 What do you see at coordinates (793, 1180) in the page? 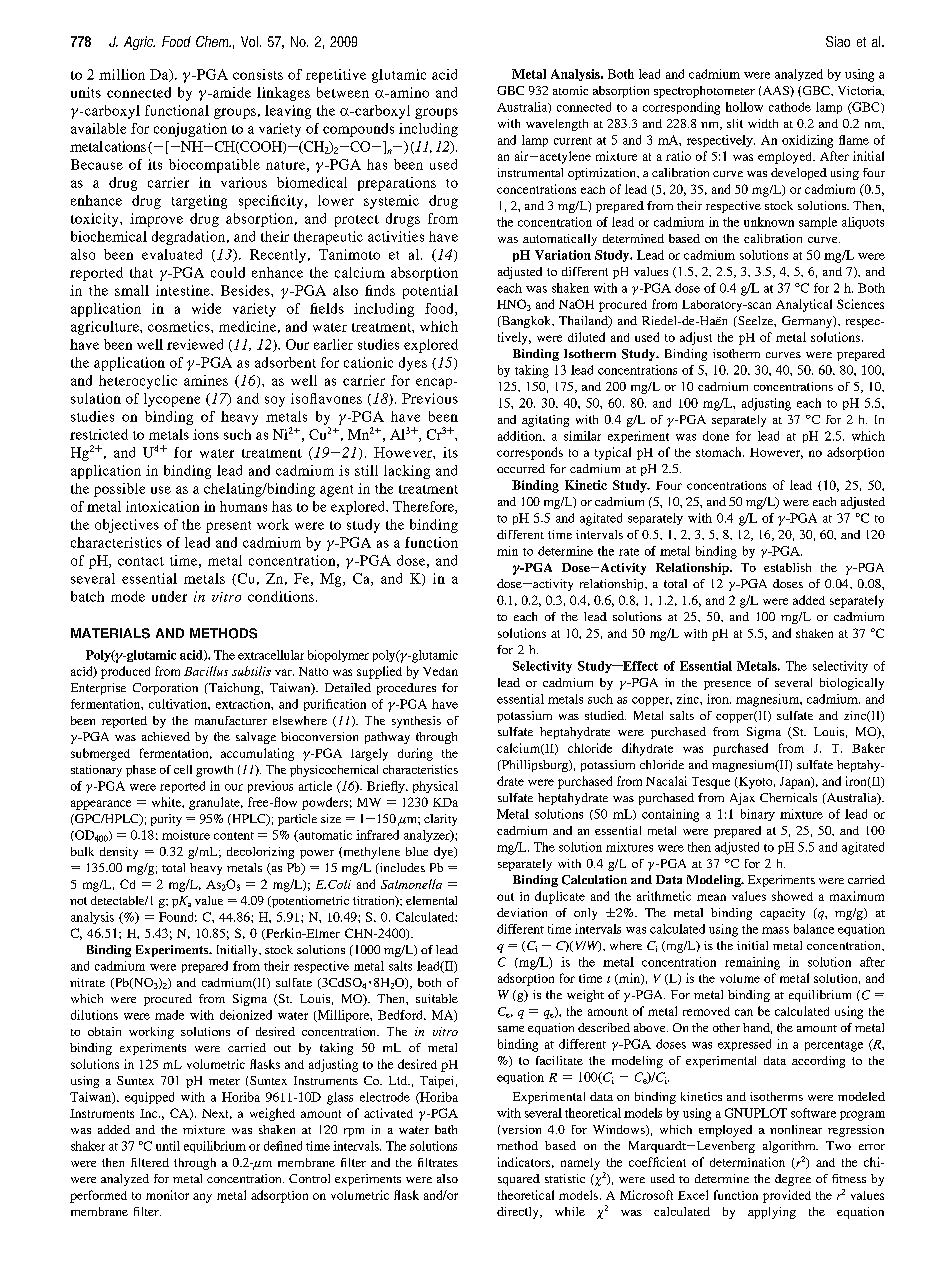
I see `degree` at bounding box center [793, 1180].
